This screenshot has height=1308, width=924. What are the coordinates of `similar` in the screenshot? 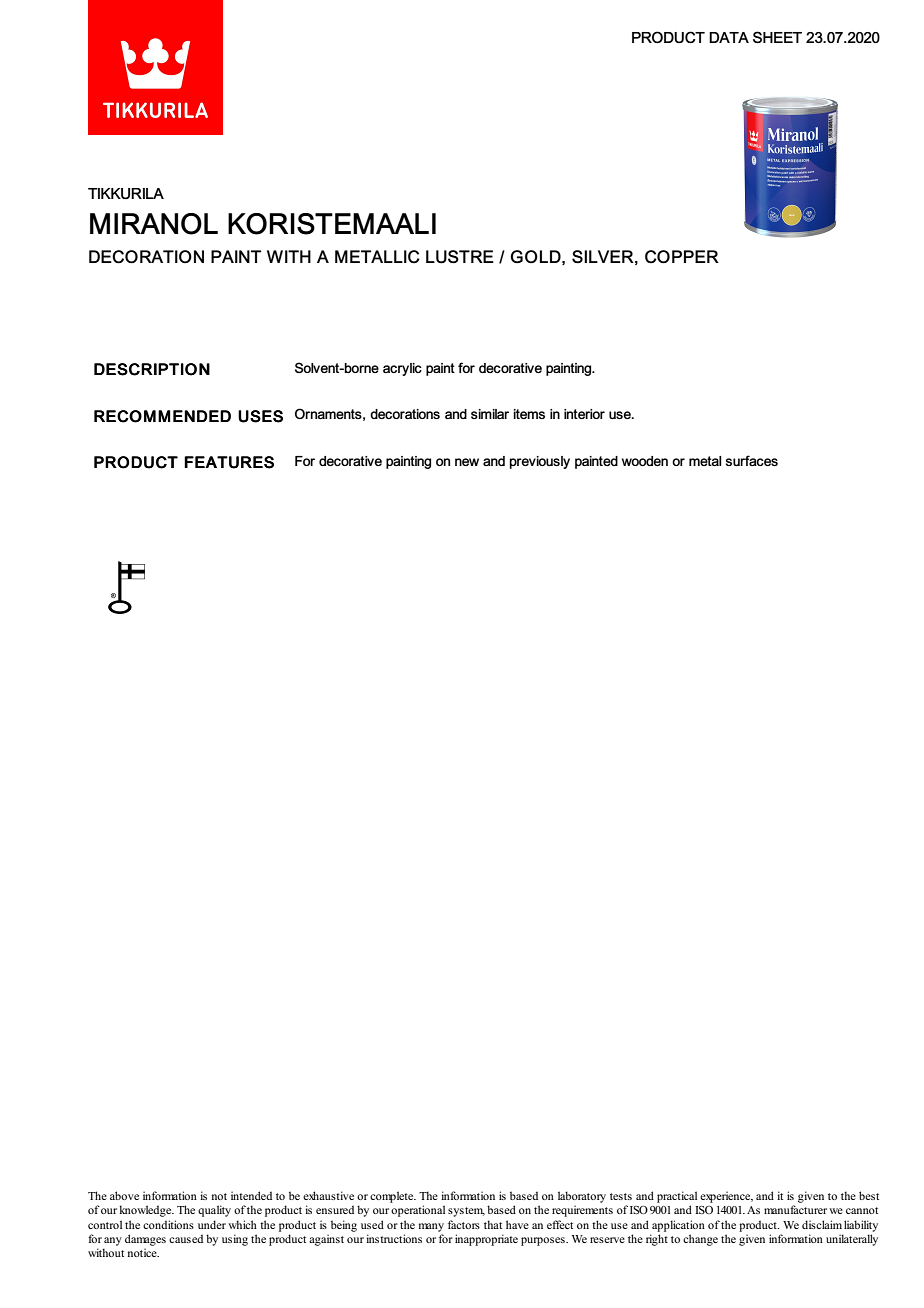 It's located at (490, 414).
